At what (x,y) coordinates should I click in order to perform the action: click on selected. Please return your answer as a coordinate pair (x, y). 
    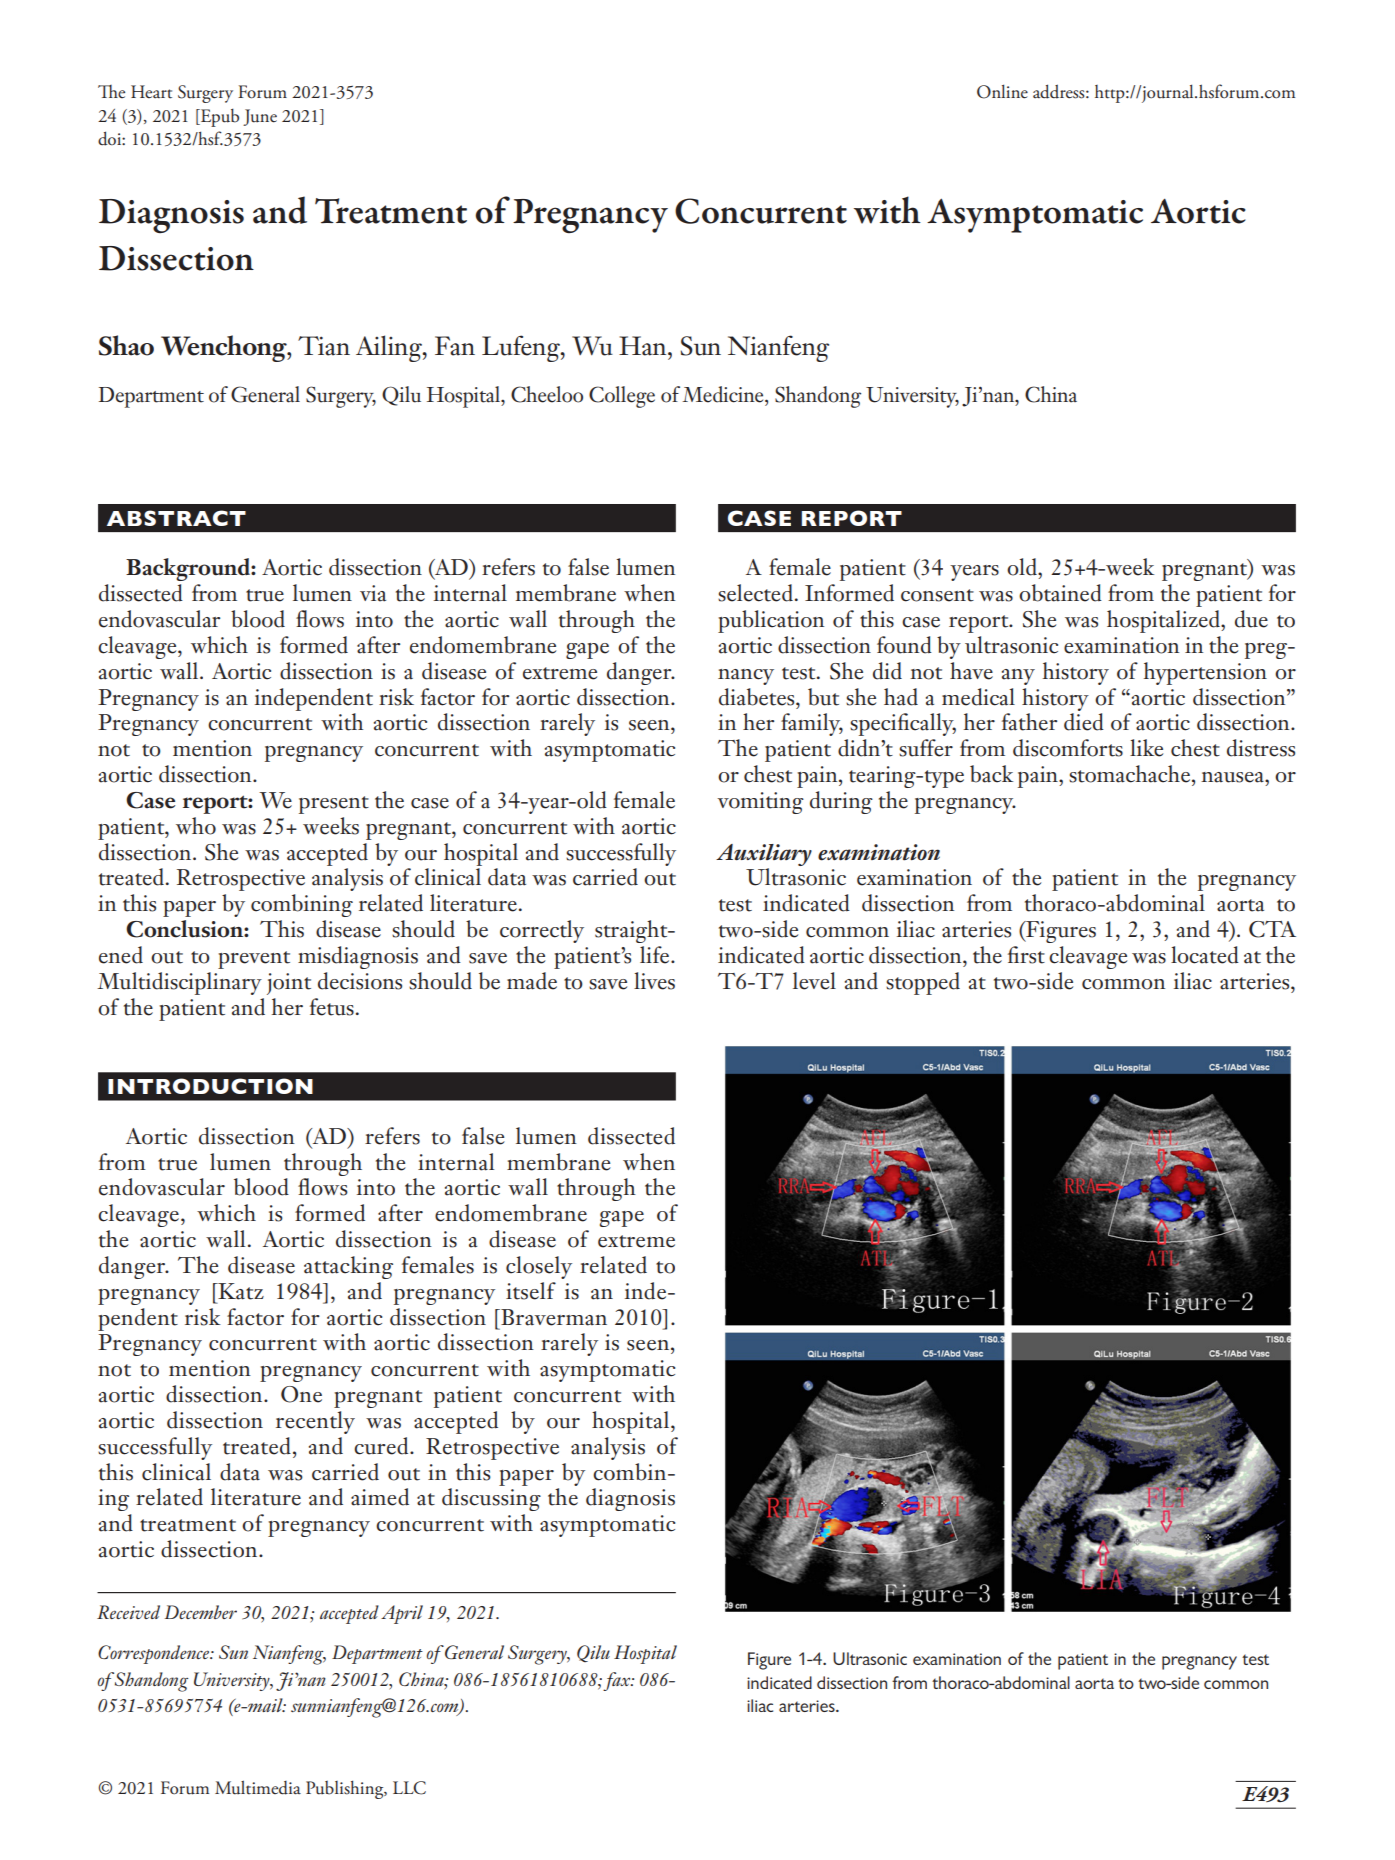
    Looking at the image, I should click on (755, 593).
